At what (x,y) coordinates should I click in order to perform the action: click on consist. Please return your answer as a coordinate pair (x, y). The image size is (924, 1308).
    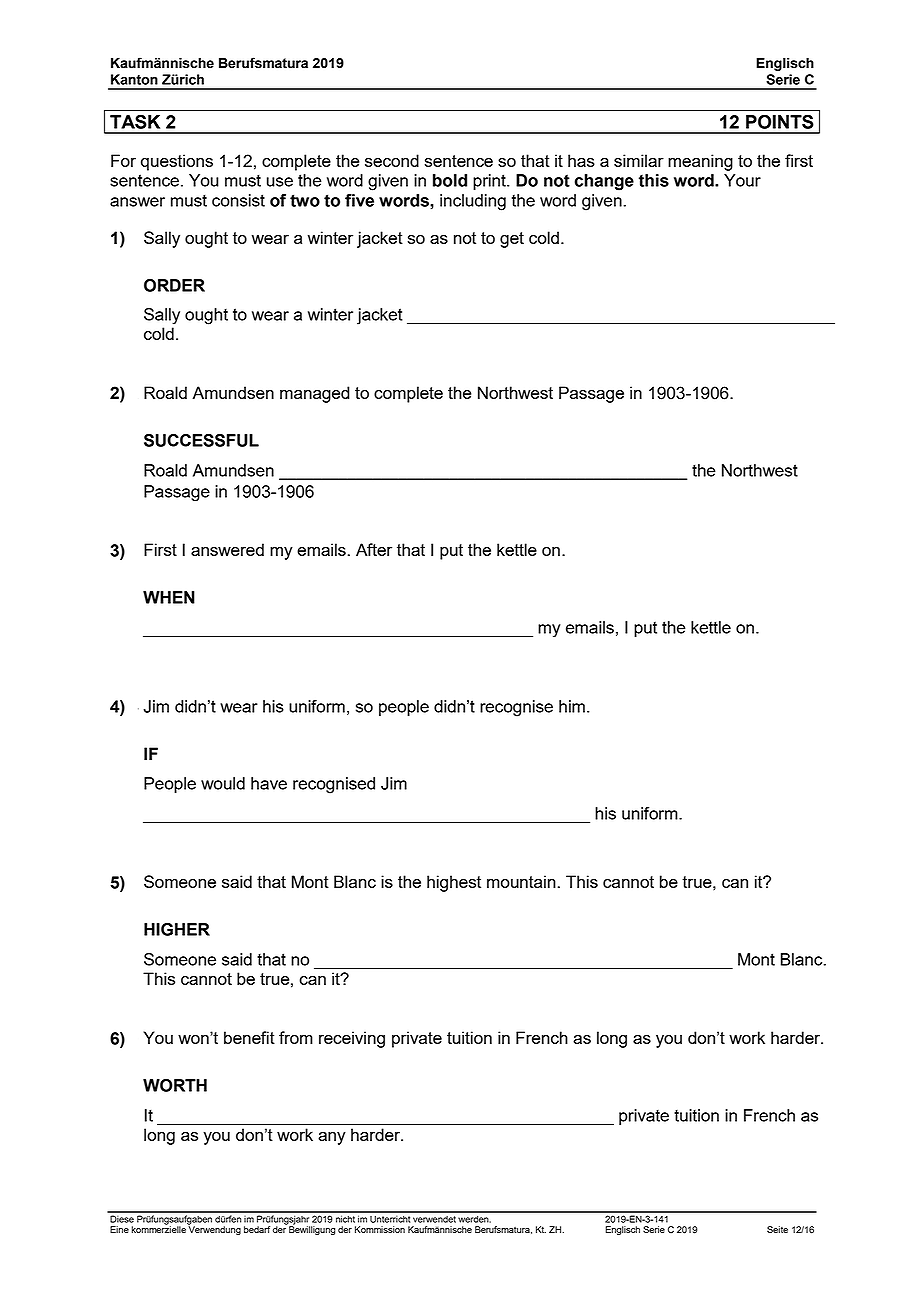
    Looking at the image, I should click on (238, 200).
